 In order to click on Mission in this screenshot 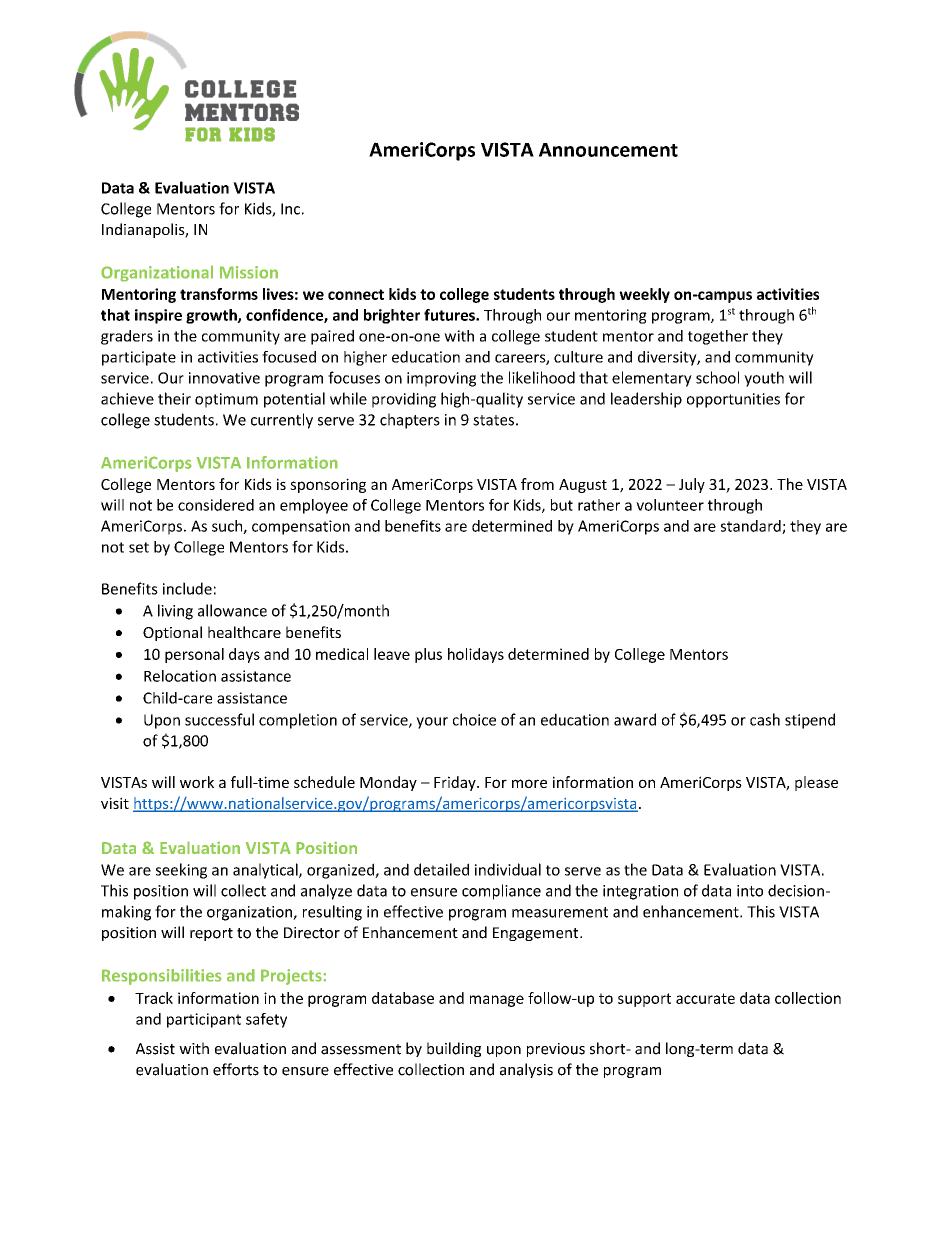, I will do `click(249, 272)`.
